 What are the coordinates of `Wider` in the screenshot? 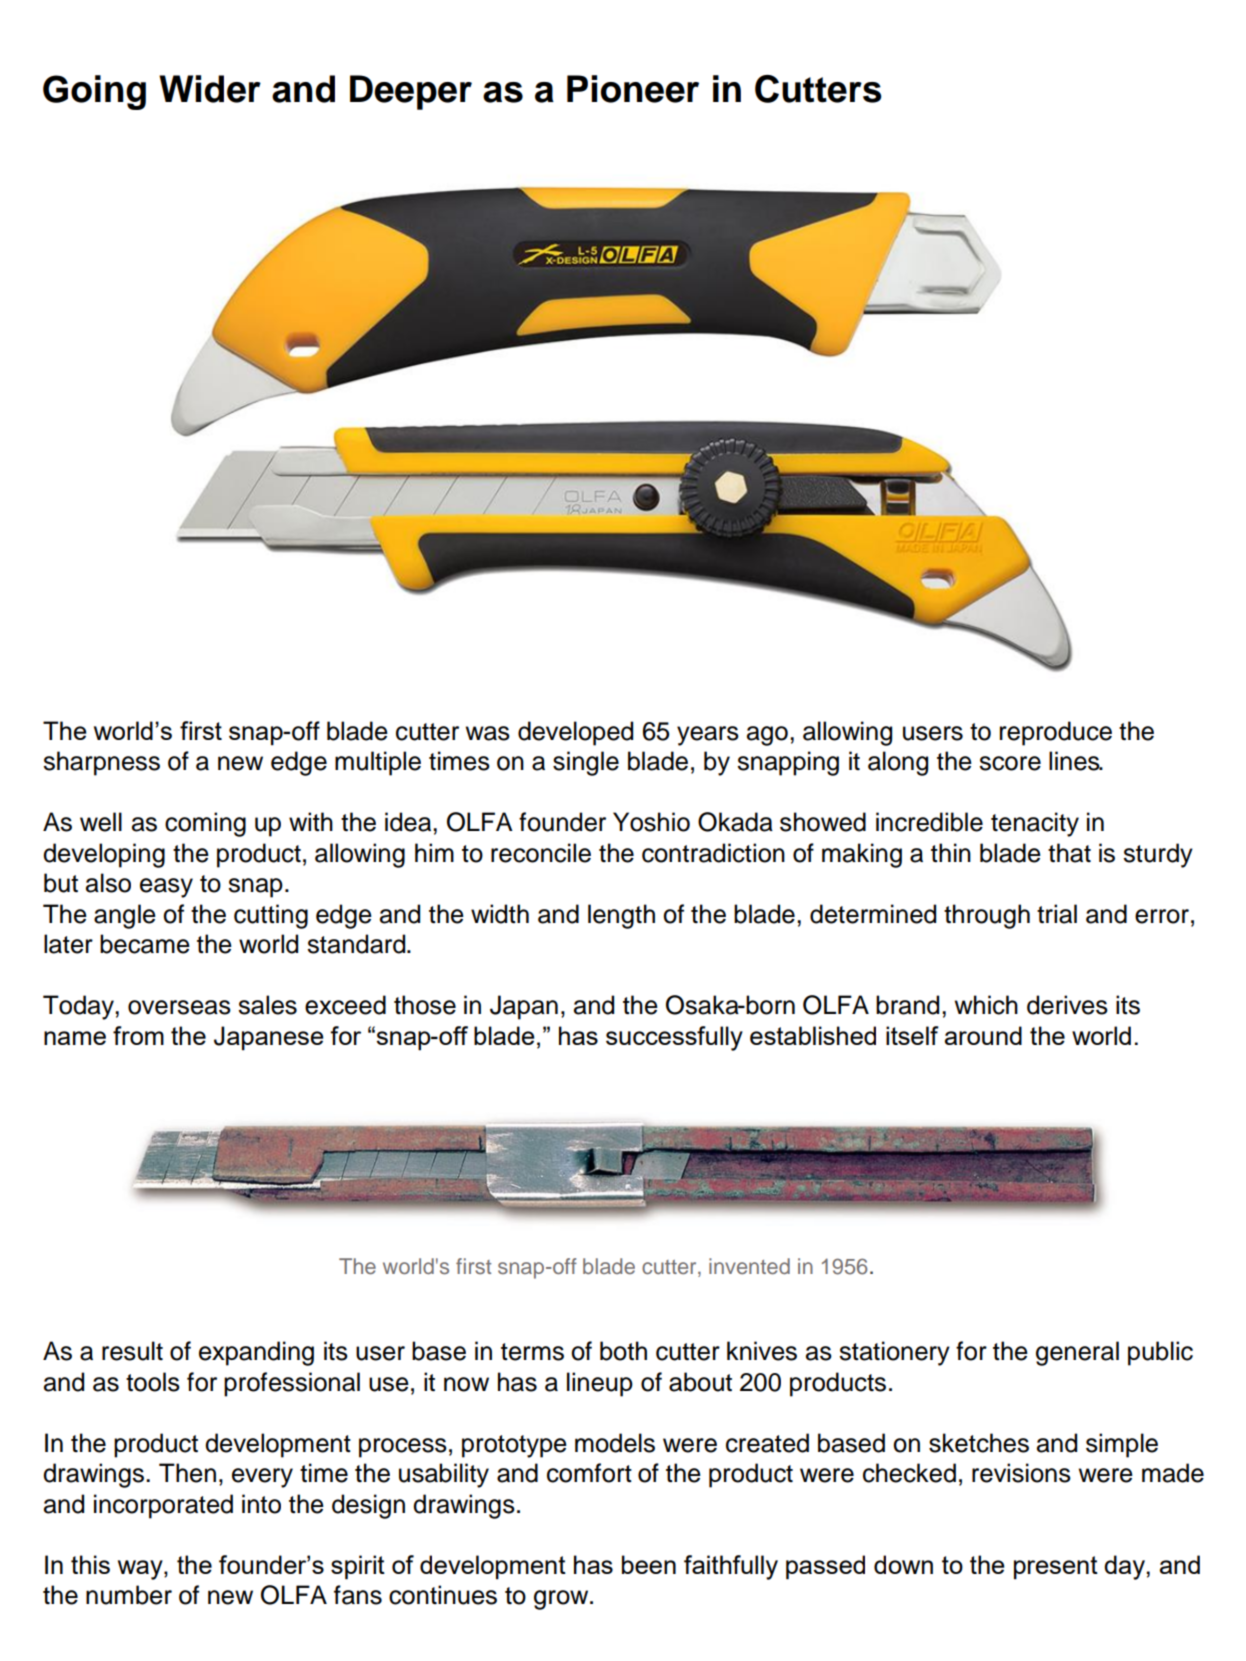 It's located at (210, 89).
